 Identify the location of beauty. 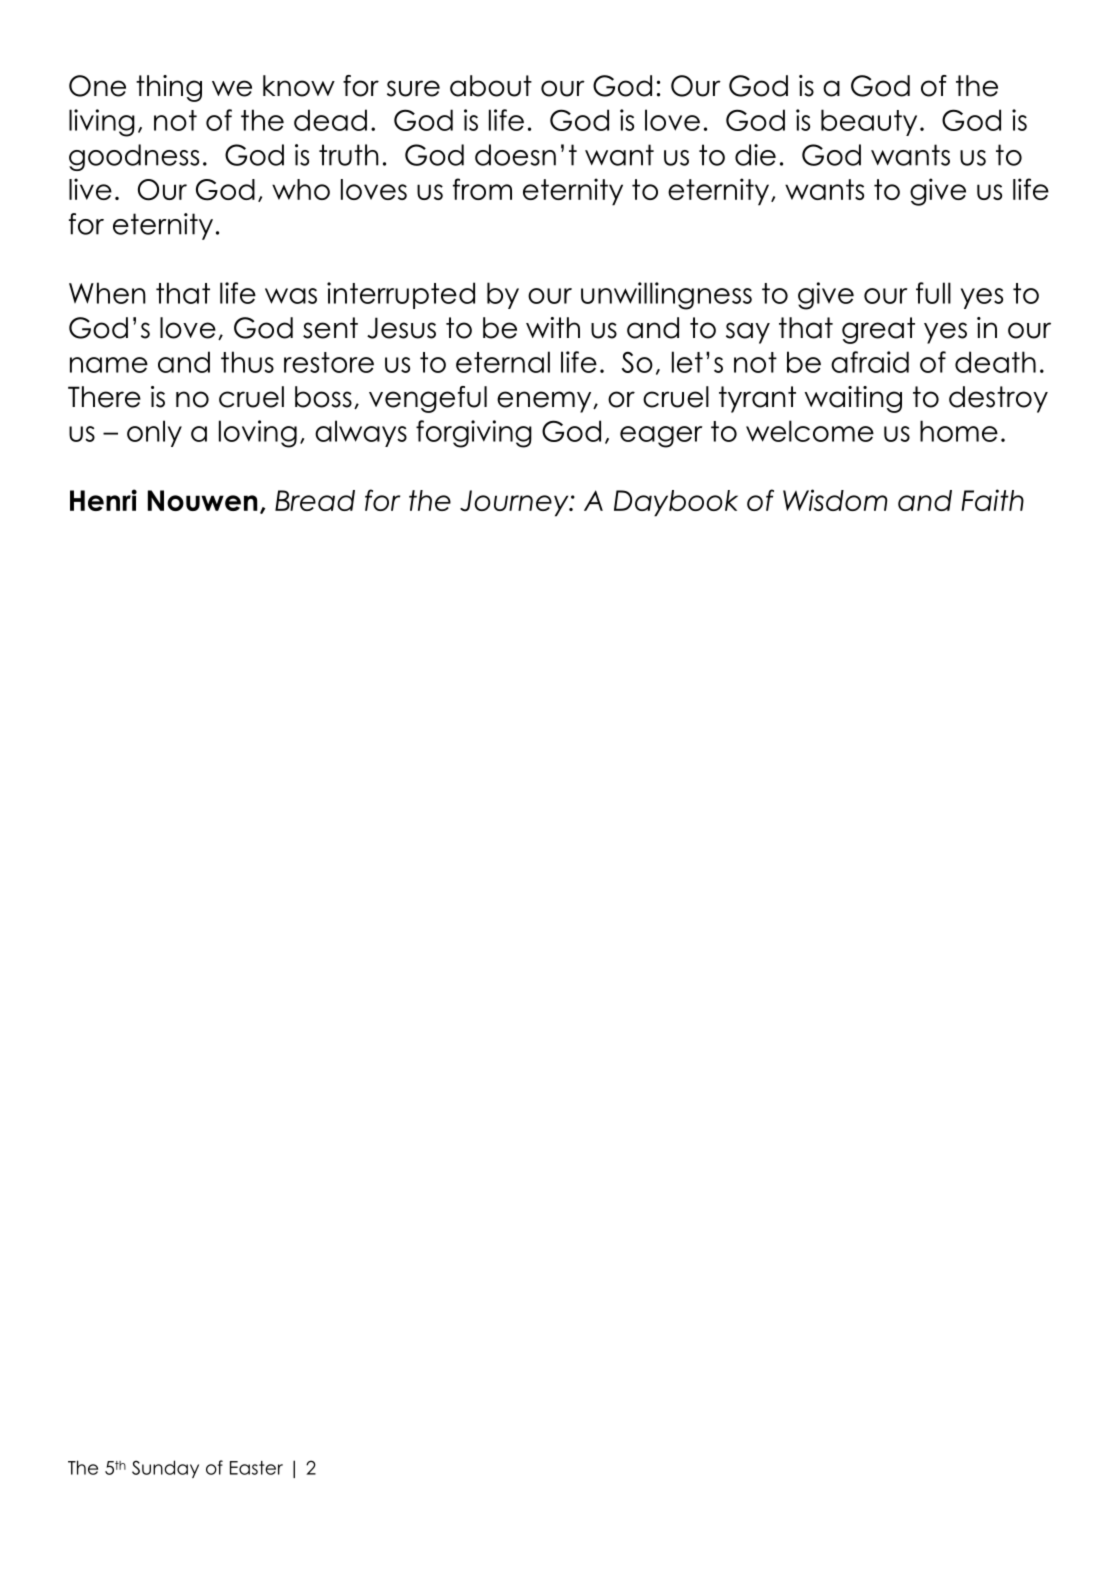
(869, 122).
